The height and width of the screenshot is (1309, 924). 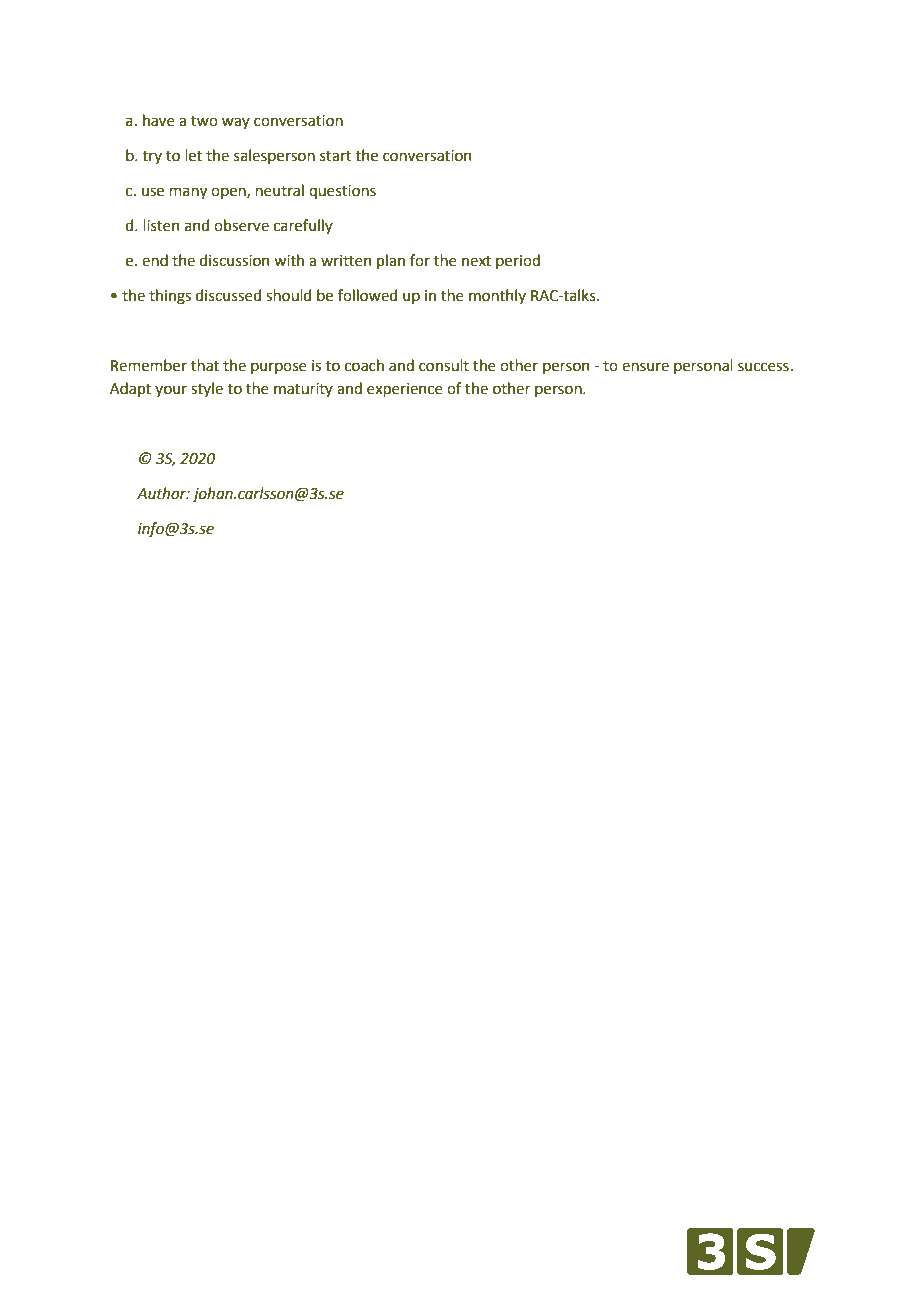 I want to click on two, so click(x=204, y=121).
